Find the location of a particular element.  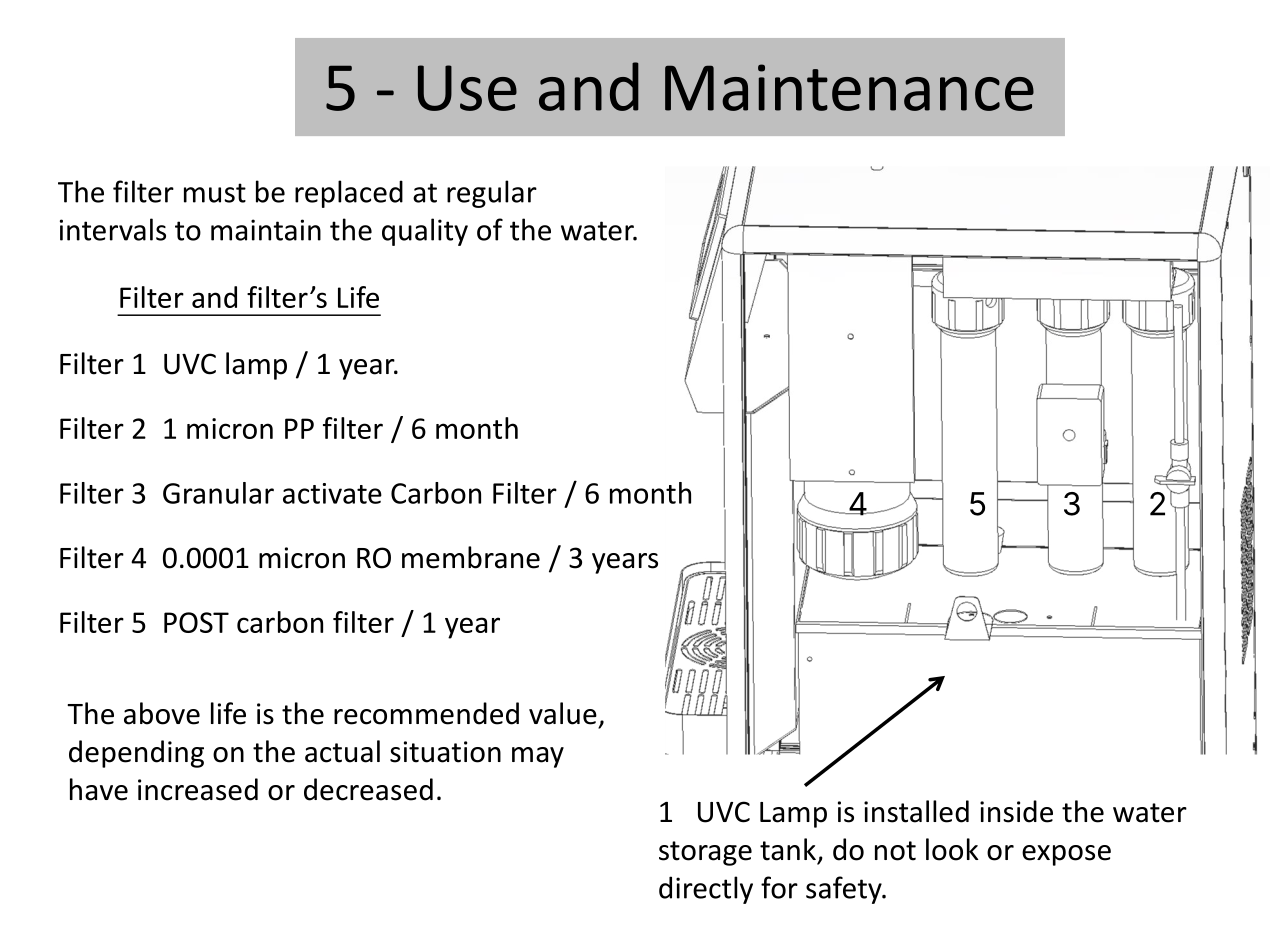

membrane is located at coordinates (471, 557).
